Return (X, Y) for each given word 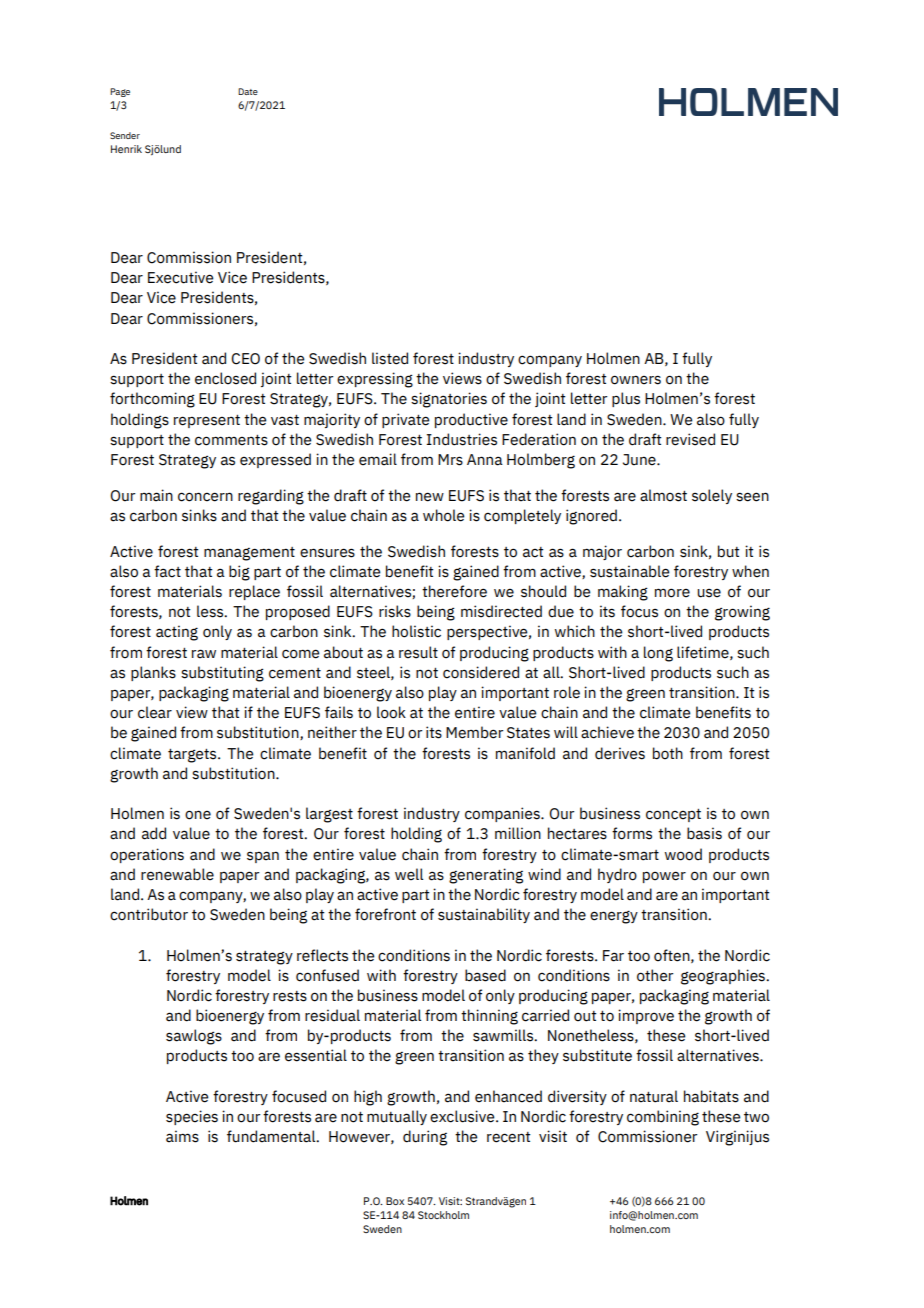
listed (390, 358)
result (418, 652)
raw (204, 654)
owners (636, 380)
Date (248, 91)
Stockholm (443, 1215)
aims (182, 1136)
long (658, 654)
